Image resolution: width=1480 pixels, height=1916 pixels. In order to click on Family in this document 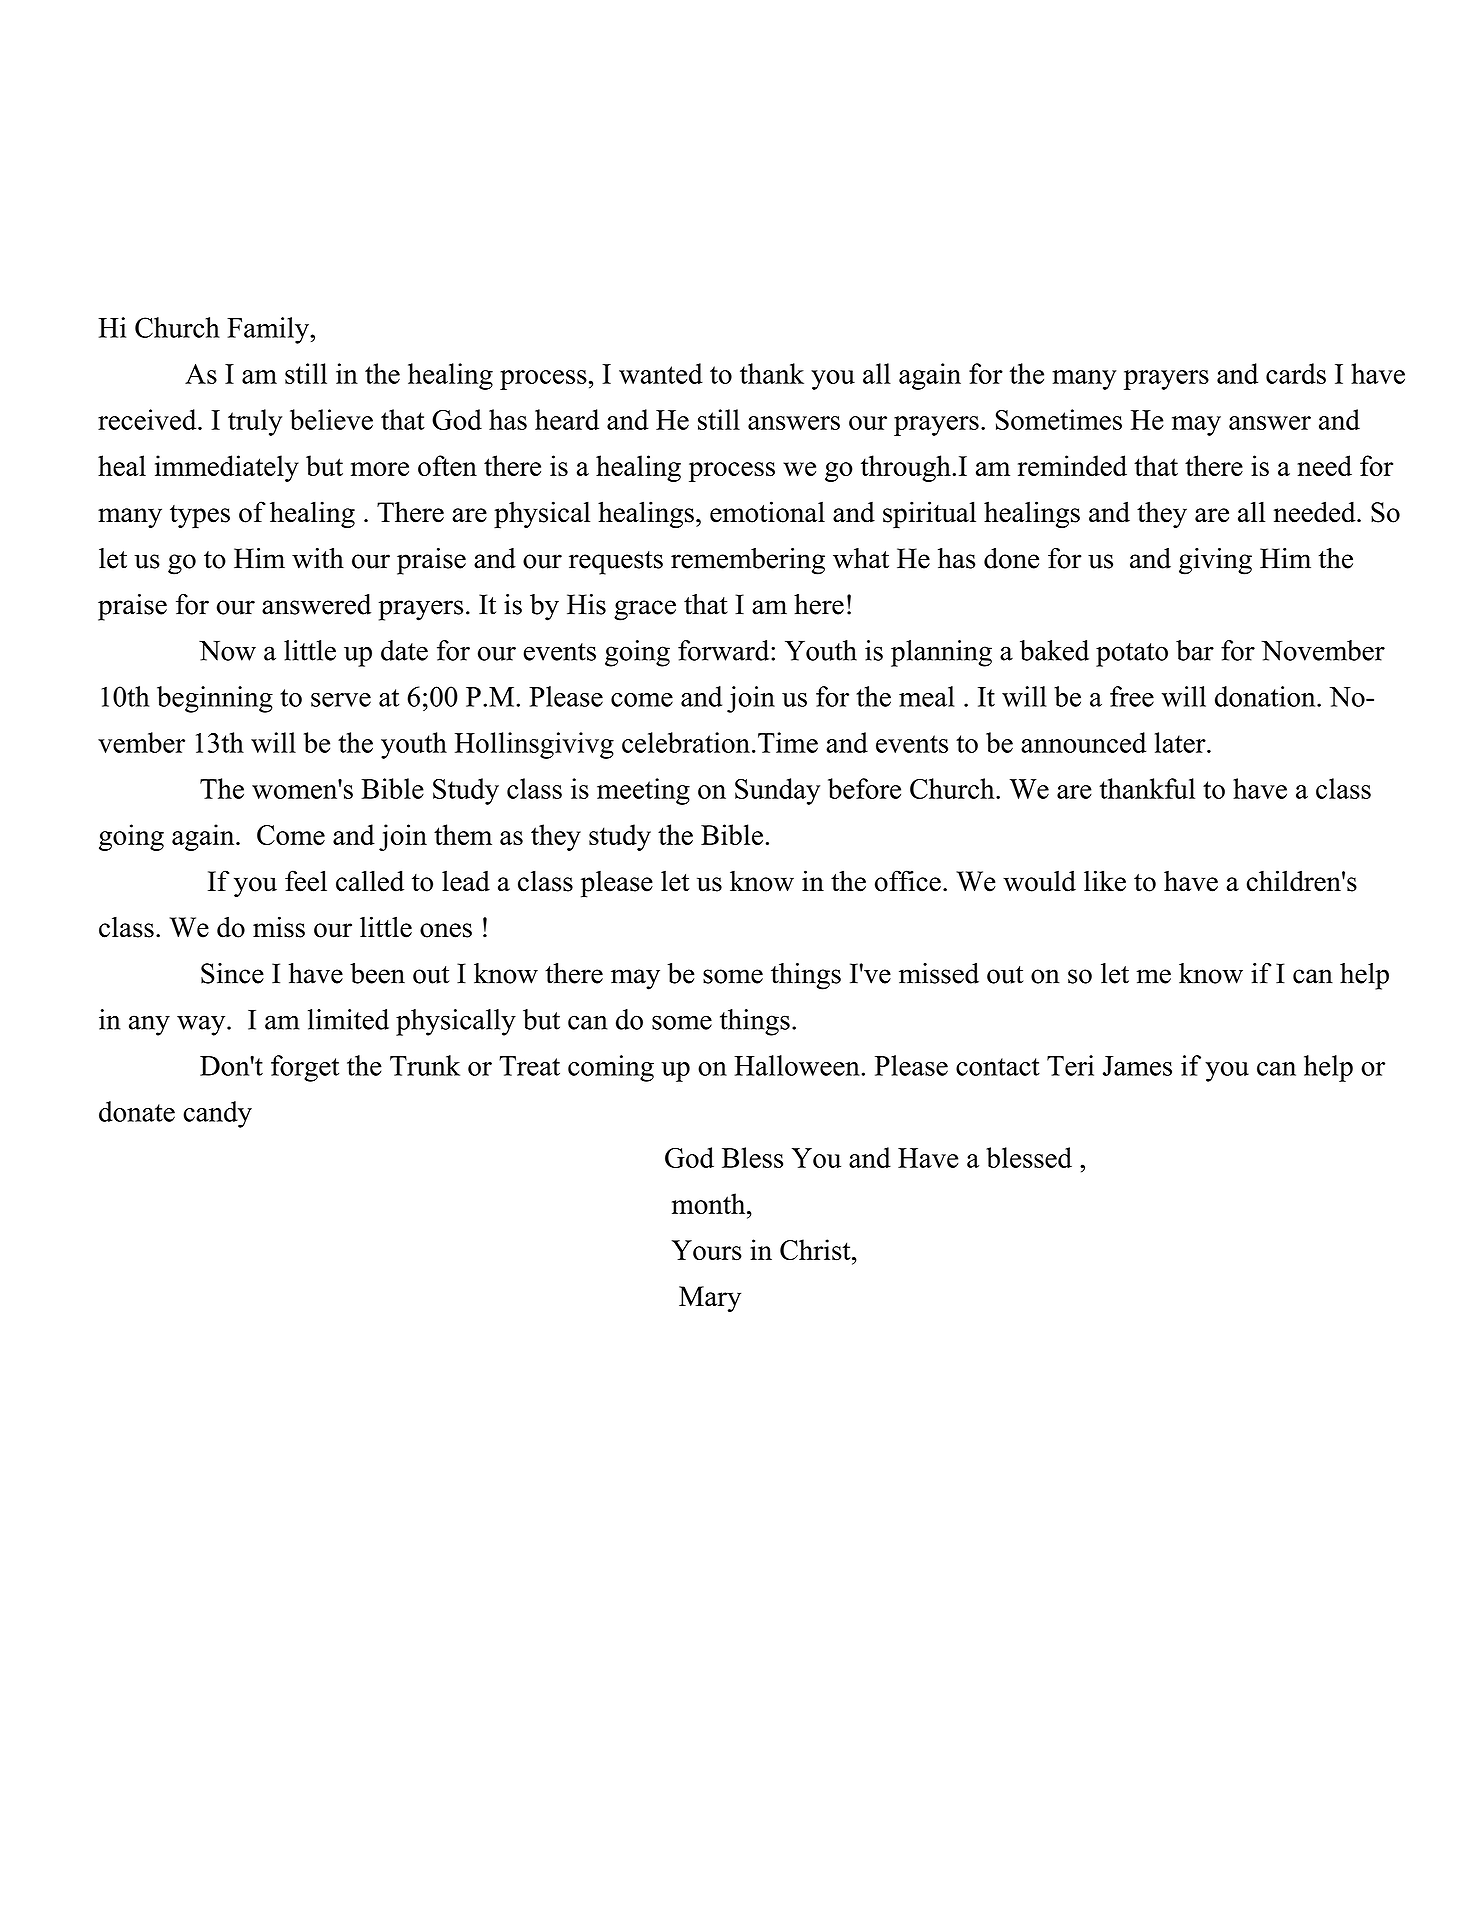, I will do `click(269, 330)`.
